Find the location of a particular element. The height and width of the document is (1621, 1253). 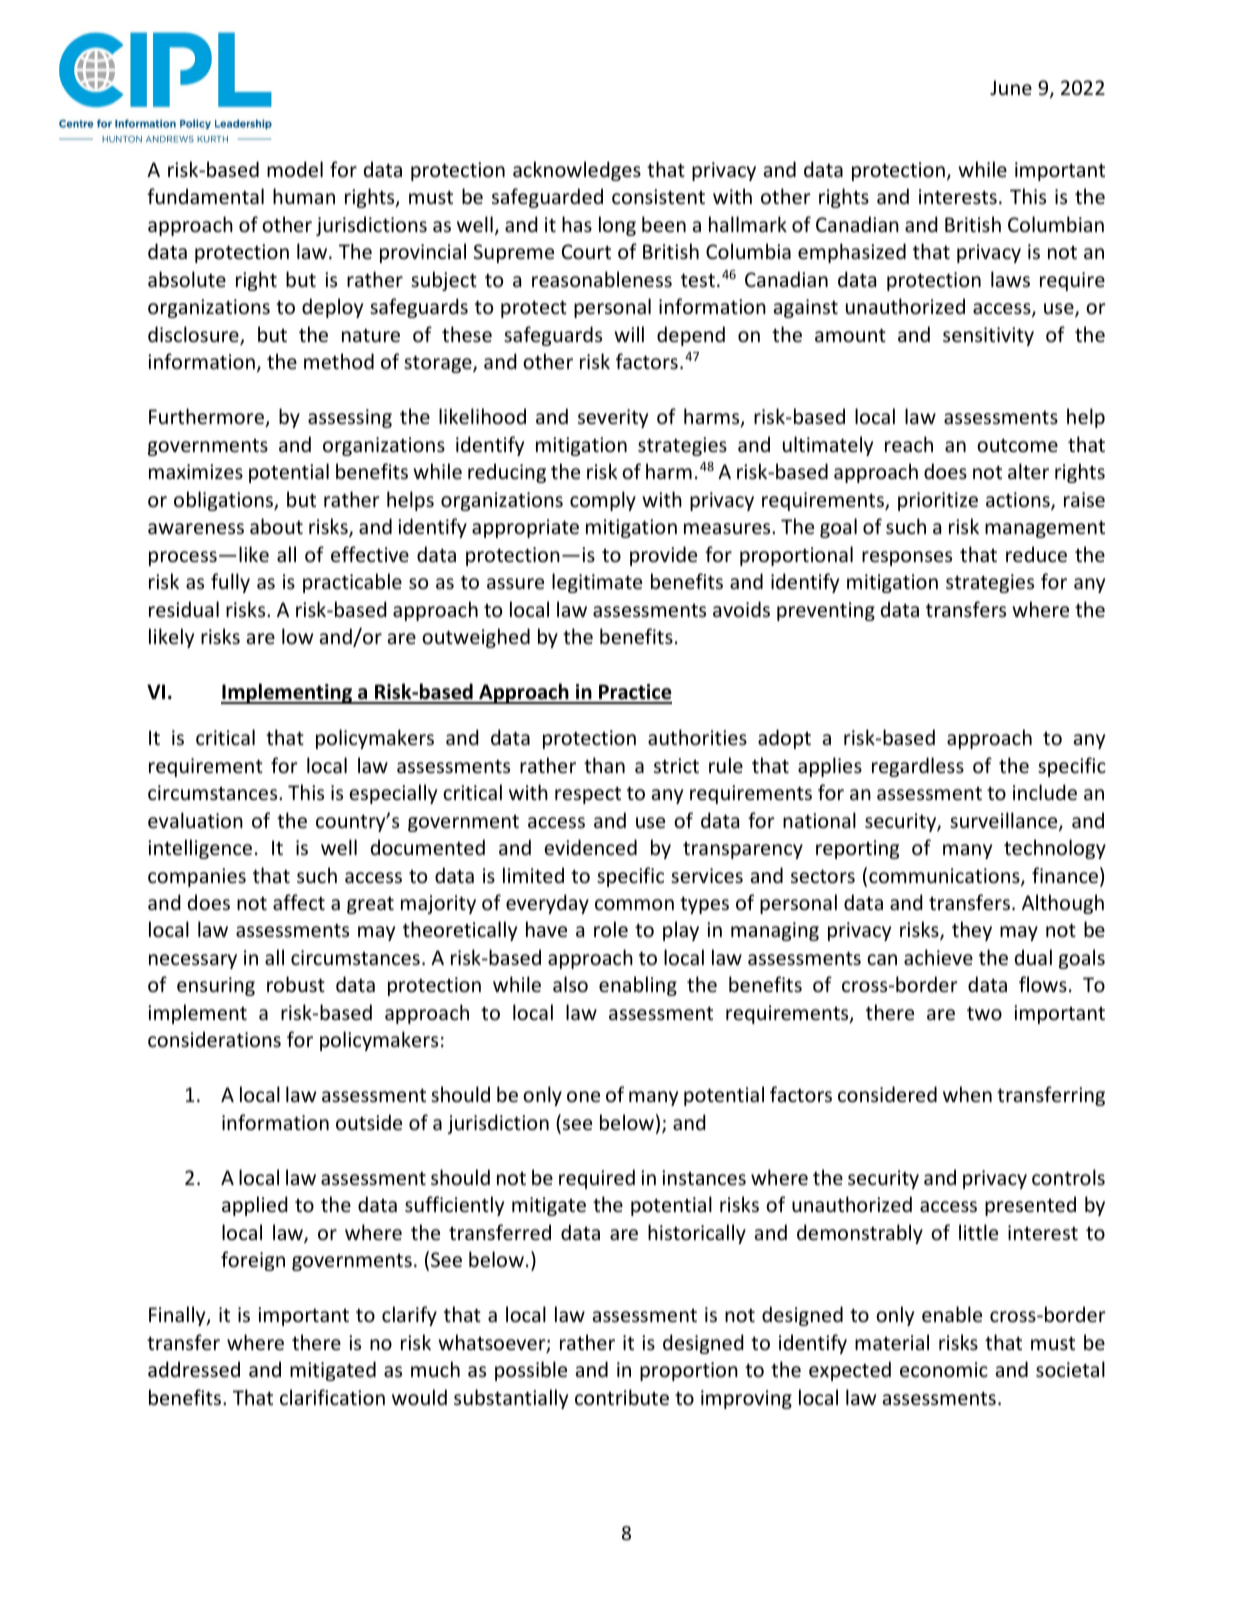

model is located at coordinates (295, 169).
